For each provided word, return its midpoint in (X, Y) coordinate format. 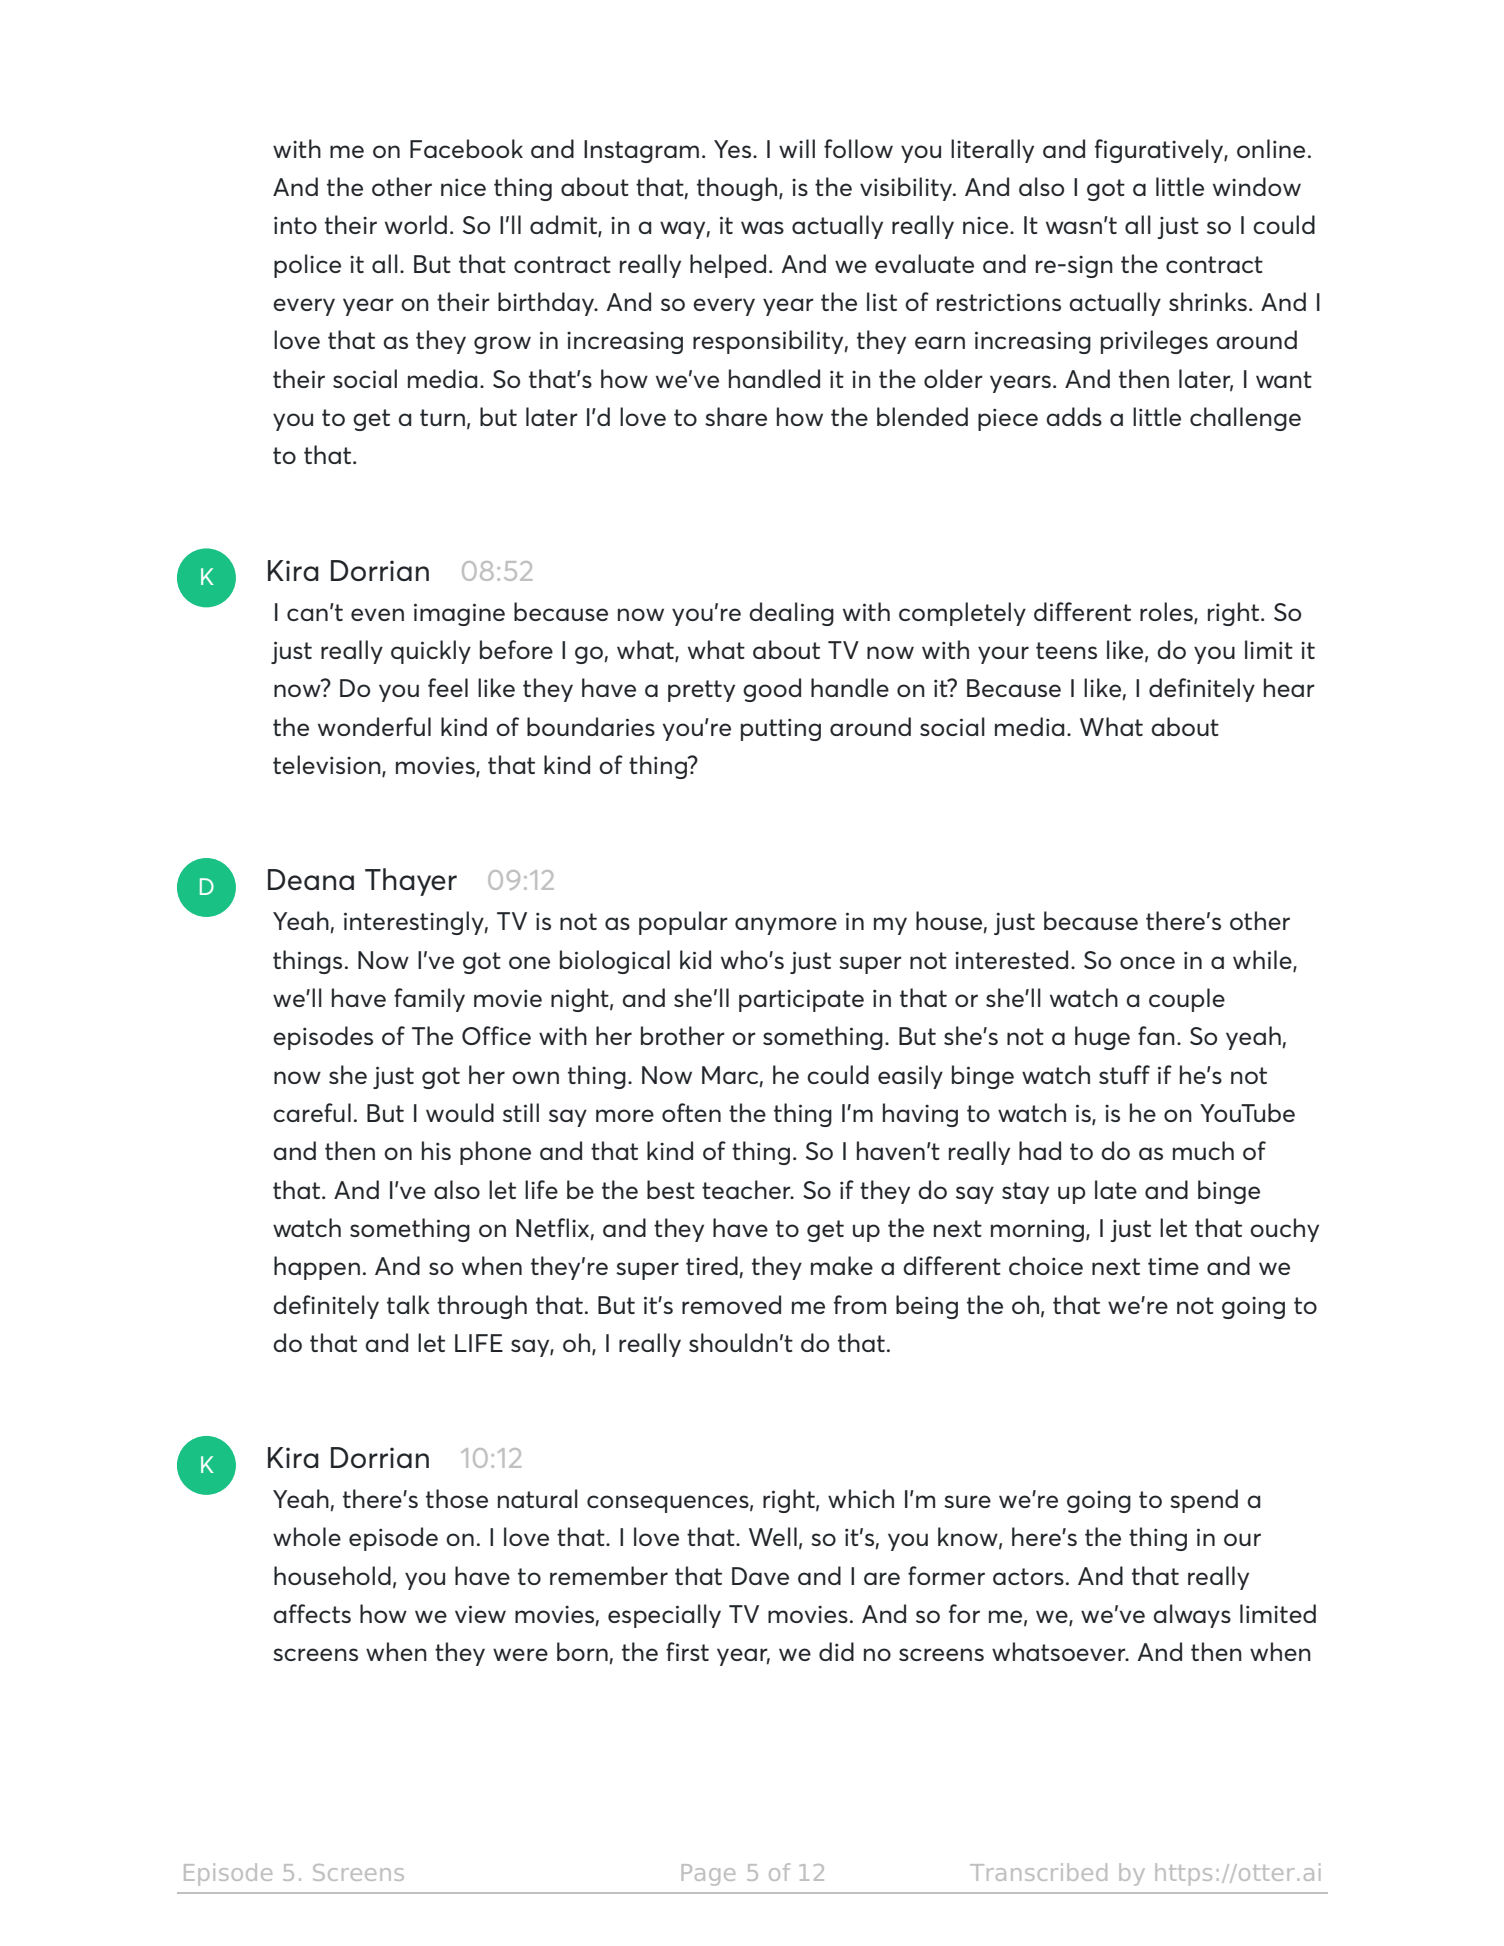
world (416, 224)
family (429, 1000)
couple (1187, 1000)
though (738, 189)
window (1257, 186)
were (520, 1654)
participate (801, 1000)
